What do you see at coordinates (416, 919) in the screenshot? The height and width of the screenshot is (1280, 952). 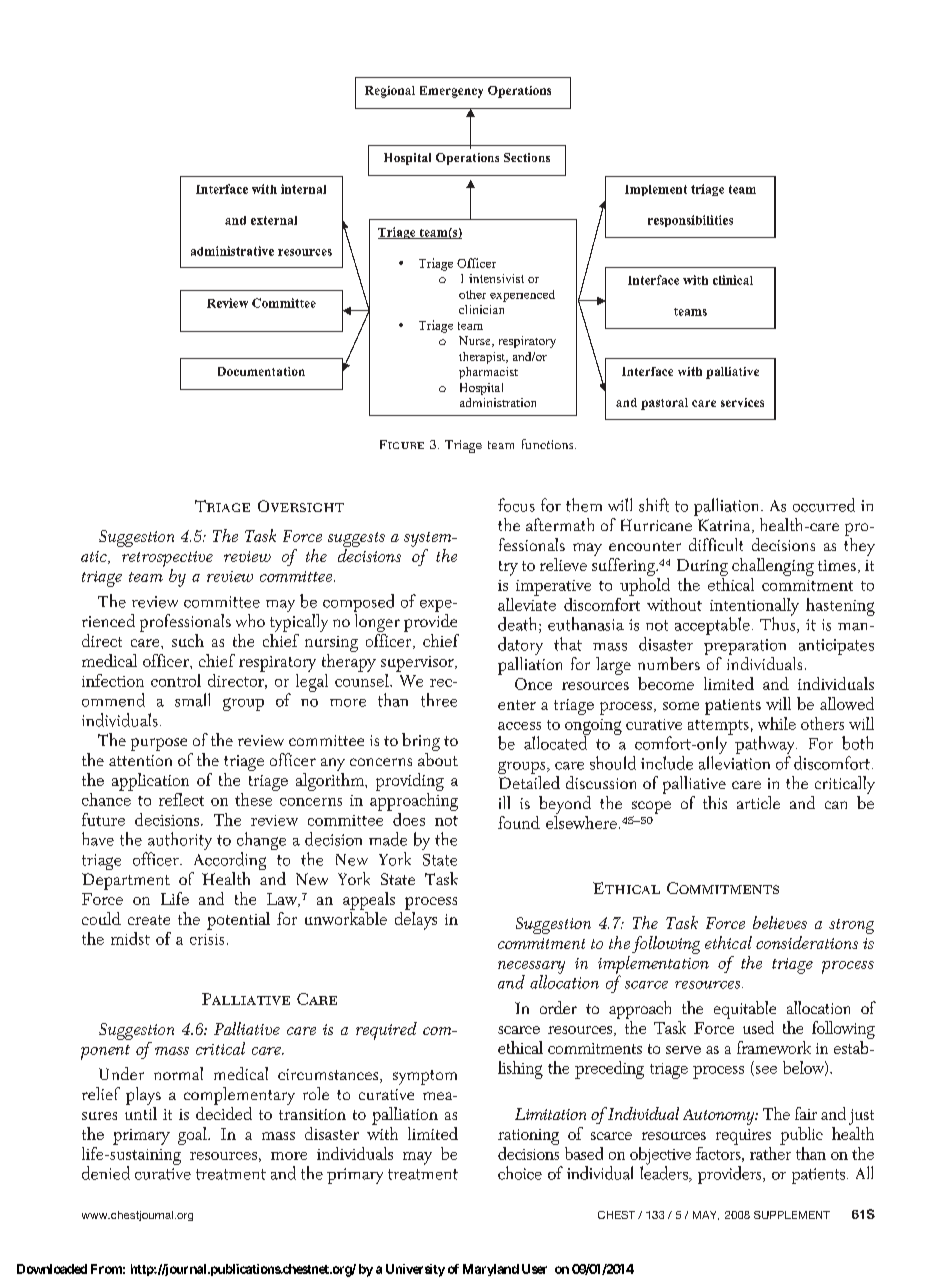 I see `delays` at bounding box center [416, 919].
